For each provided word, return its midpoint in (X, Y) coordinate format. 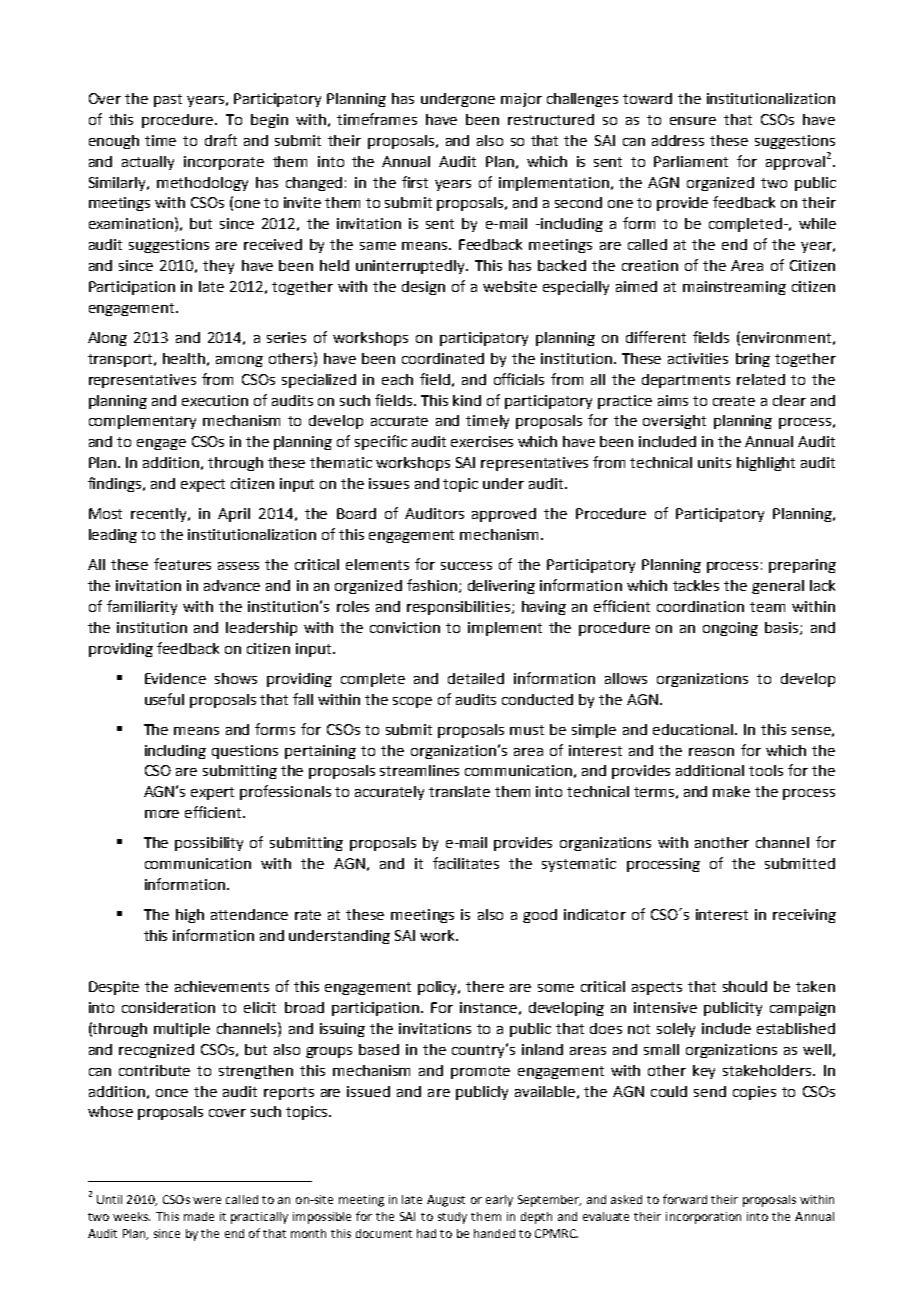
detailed (476, 678)
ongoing (730, 629)
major (521, 100)
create (734, 401)
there (485, 986)
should (745, 986)
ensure (693, 121)
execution (215, 400)
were (207, 1200)
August (446, 1201)
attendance (249, 914)
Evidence (175, 678)
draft (221, 140)
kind (467, 400)
